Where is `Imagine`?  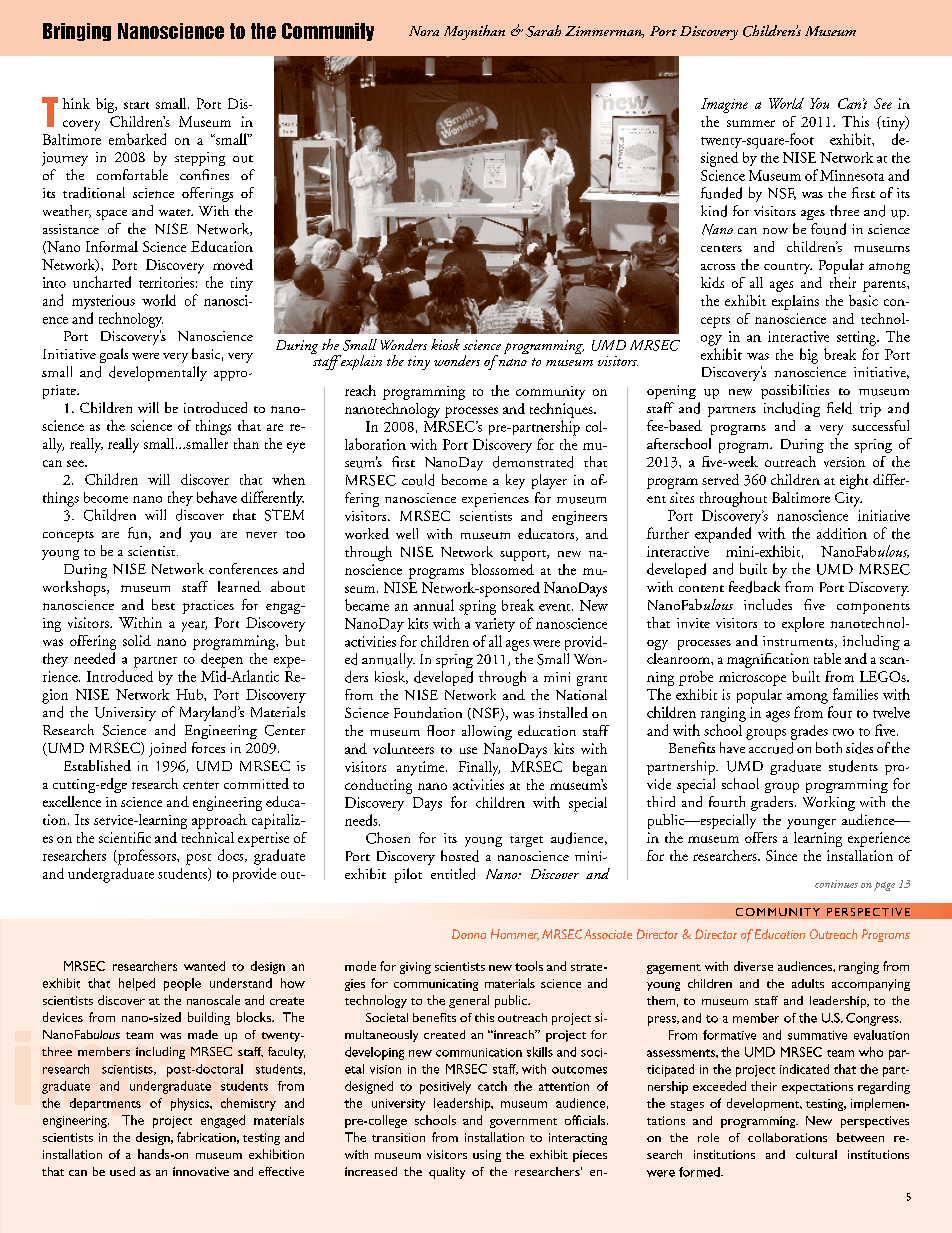 Imagine is located at coordinates (724, 105).
